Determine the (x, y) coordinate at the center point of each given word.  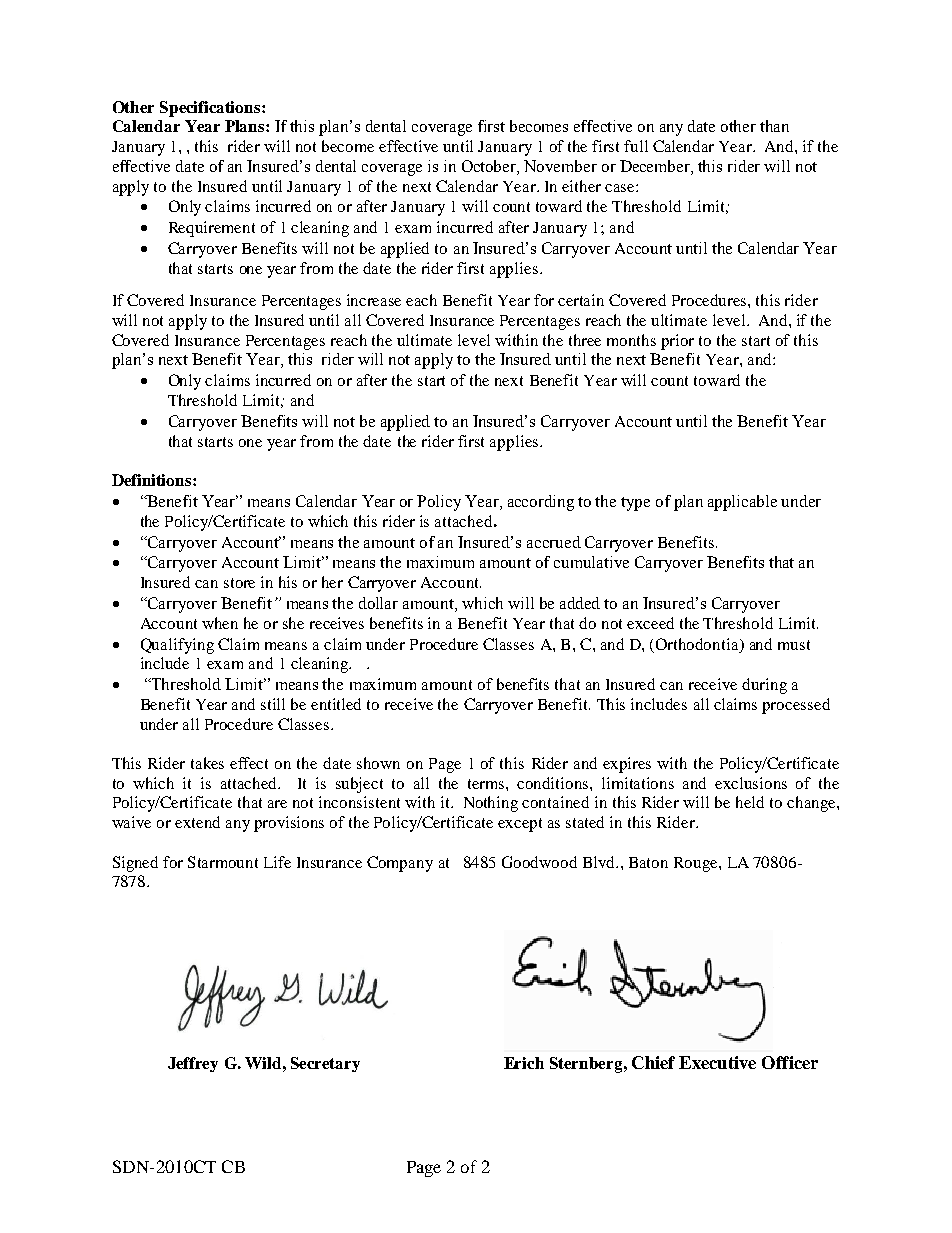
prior (677, 342)
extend (197, 822)
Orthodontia (698, 644)
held (750, 802)
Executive (717, 1062)
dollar (378, 603)
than (774, 126)
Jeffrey (193, 1064)
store (239, 583)
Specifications (211, 109)
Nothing (491, 804)
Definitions (153, 480)
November (560, 166)
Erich (524, 1063)
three (585, 340)
